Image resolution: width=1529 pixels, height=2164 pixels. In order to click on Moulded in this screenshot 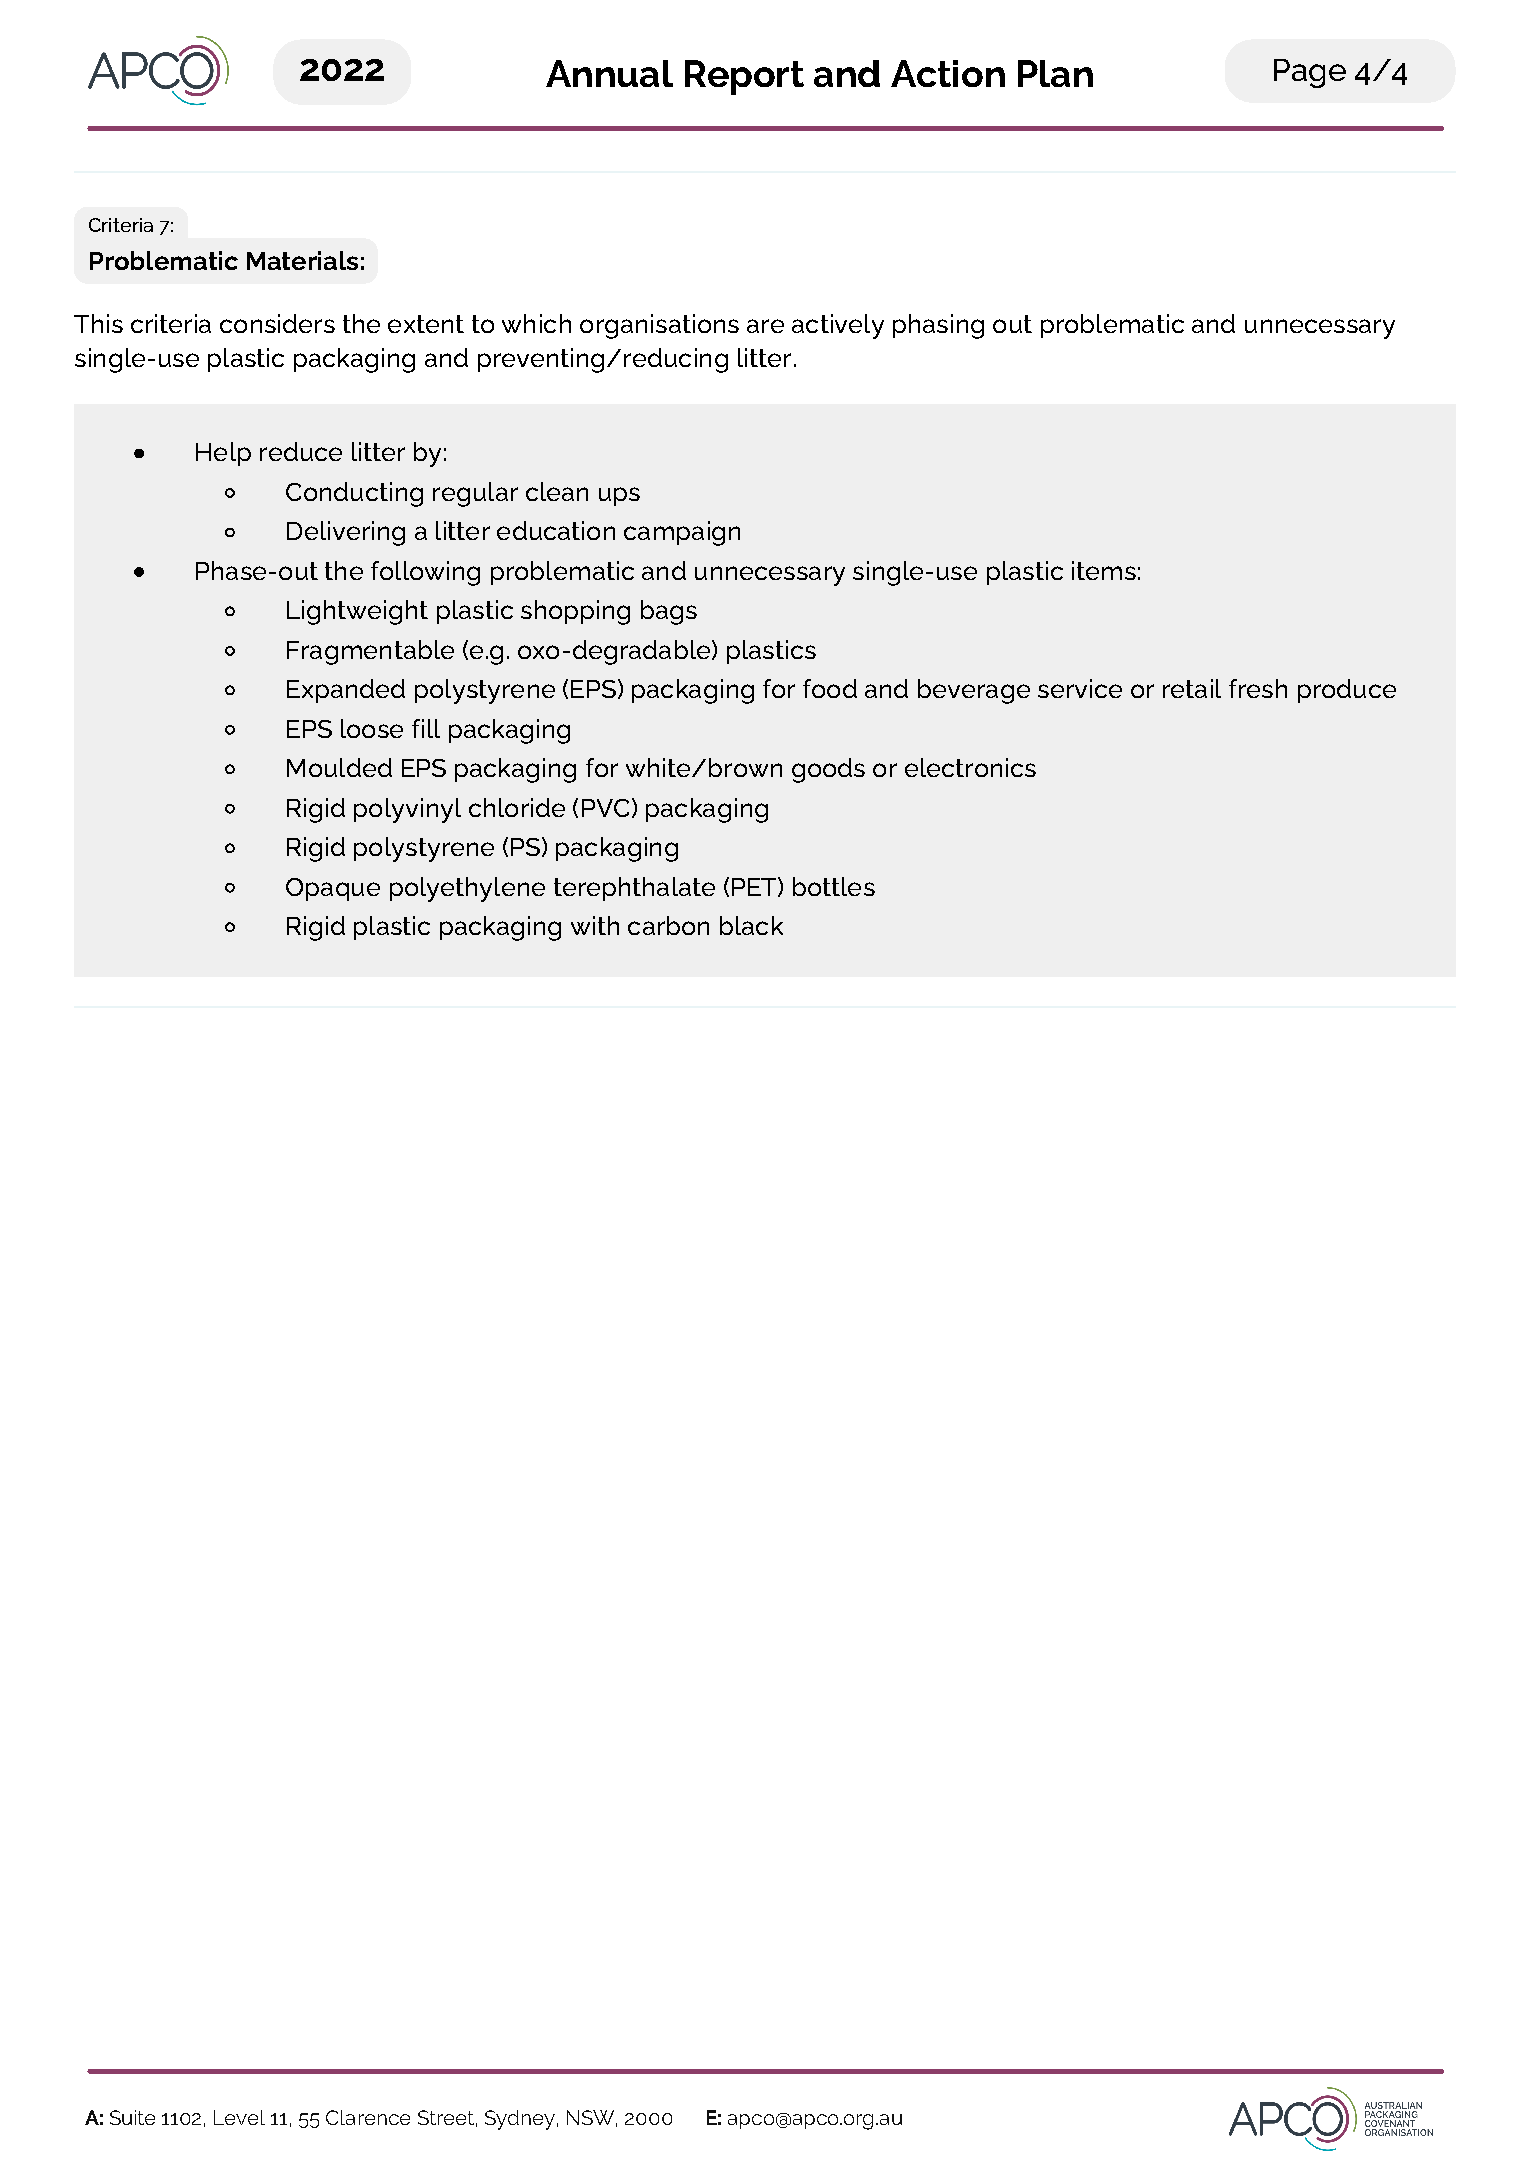, I will do `click(339, 767)`.
